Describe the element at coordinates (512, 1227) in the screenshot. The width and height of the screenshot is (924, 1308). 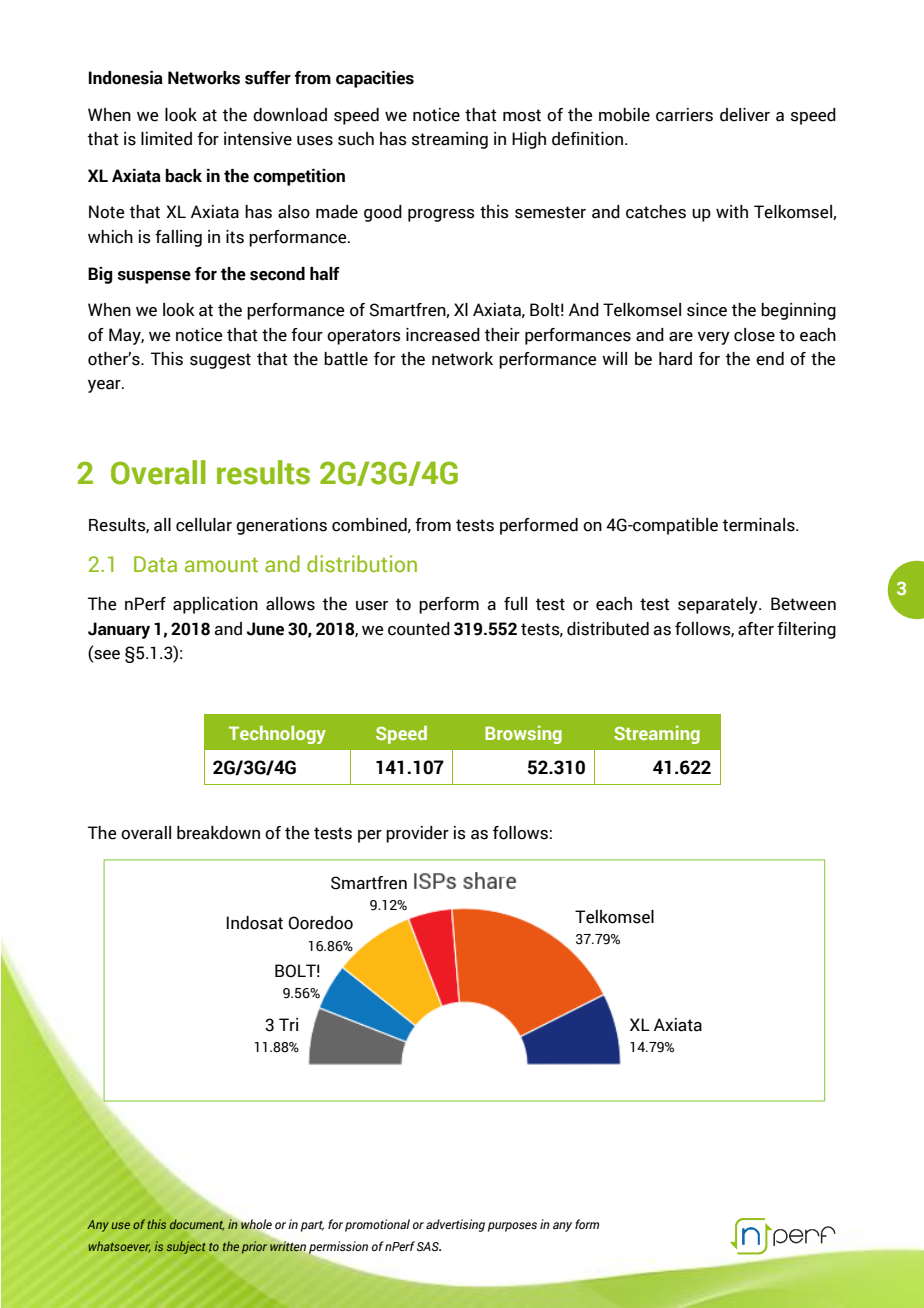
I see `purposes` at that location.
